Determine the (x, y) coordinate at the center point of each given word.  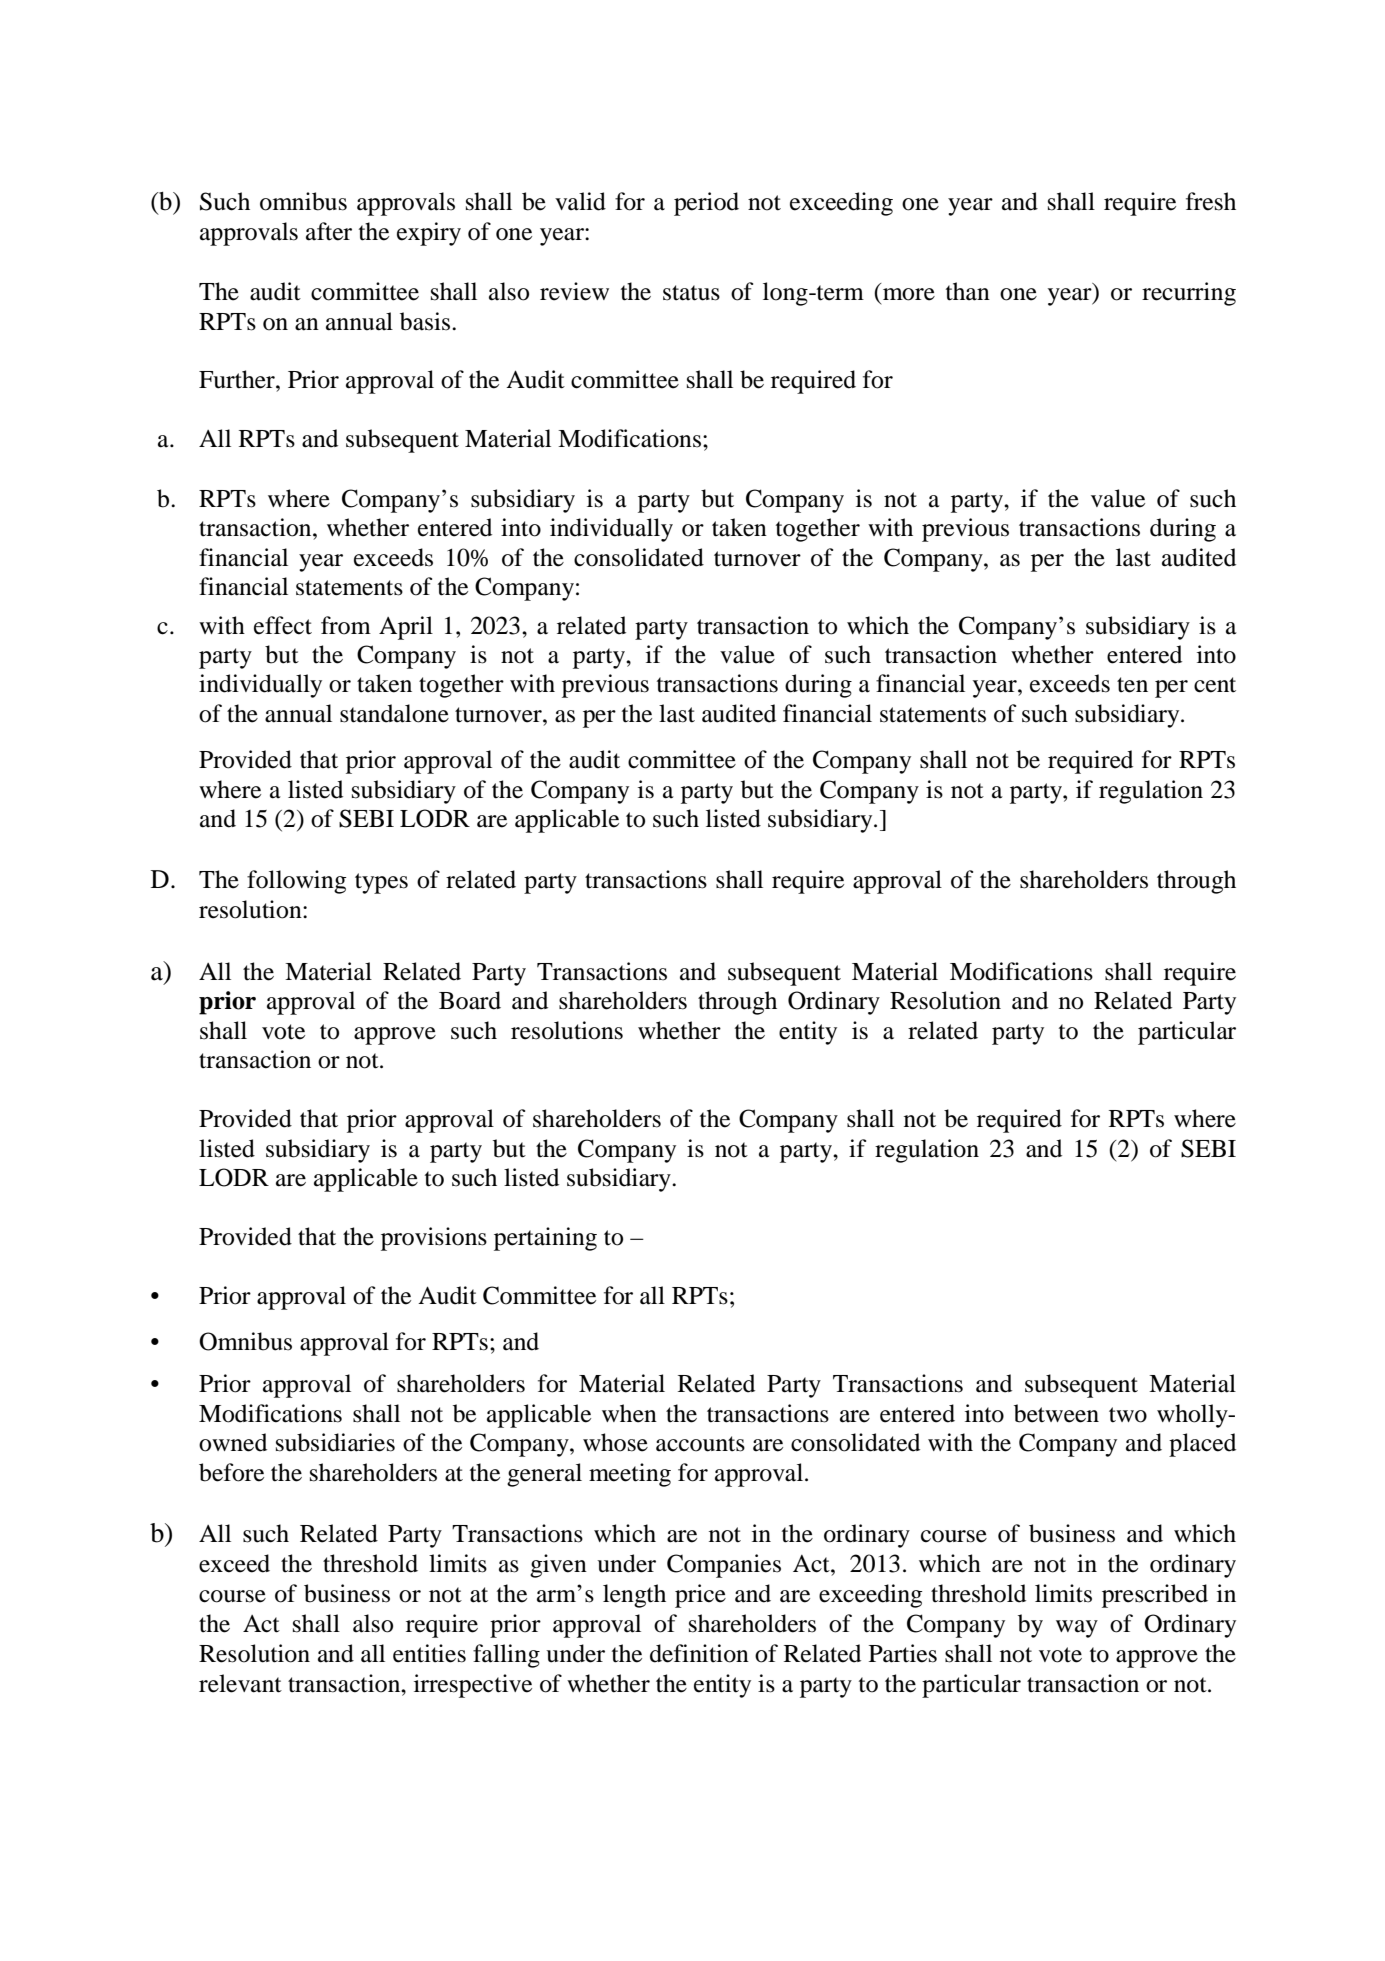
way (1077, 1629)
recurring (1189, 294)
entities (429, 1653)
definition (699, 1653)
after (329, 231)
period (706, 204)
